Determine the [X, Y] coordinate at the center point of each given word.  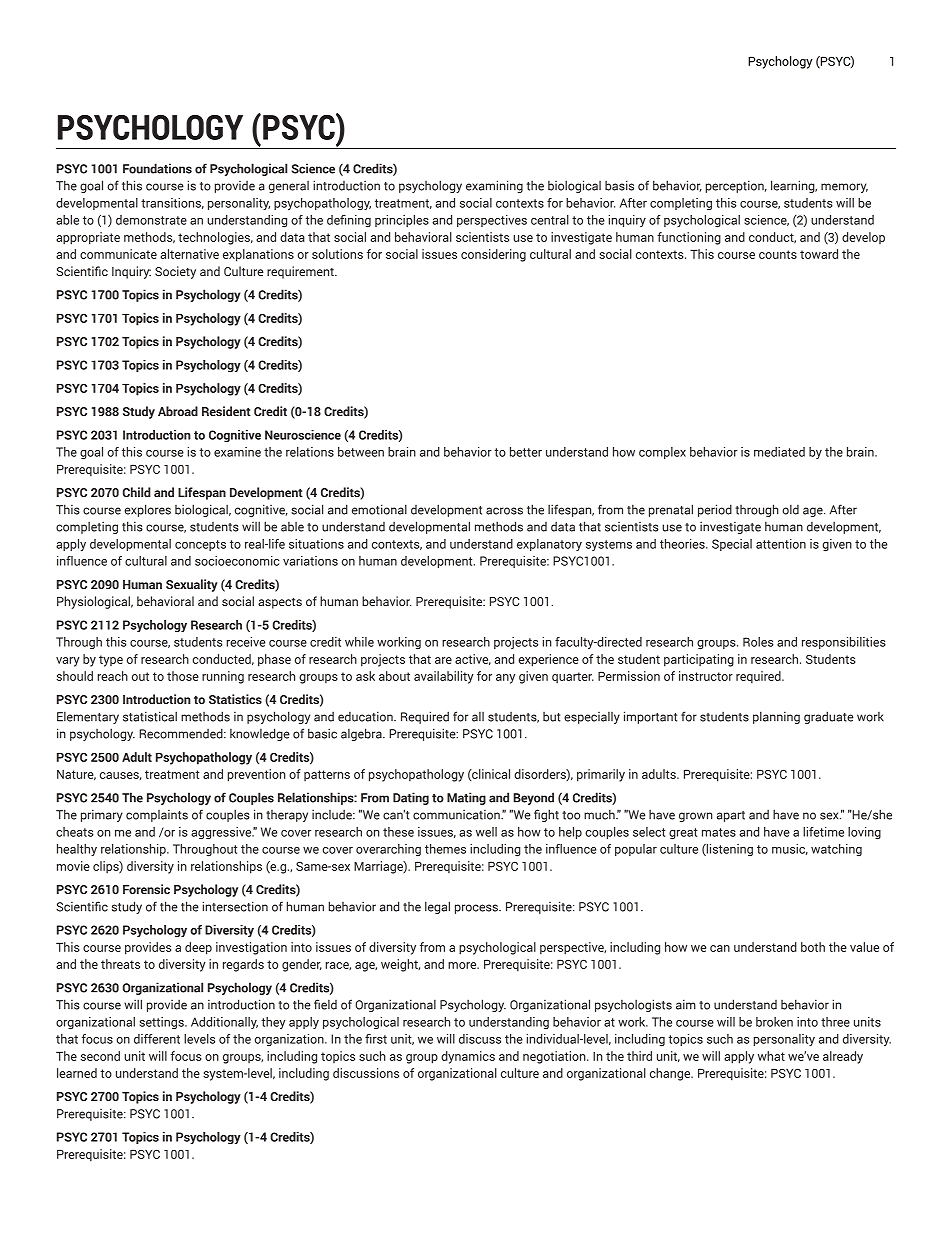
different [157, 1039]
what [771, 1056]
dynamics [468, 1057]
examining [494, 186]
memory [844, 188]
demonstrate [151, 220]
